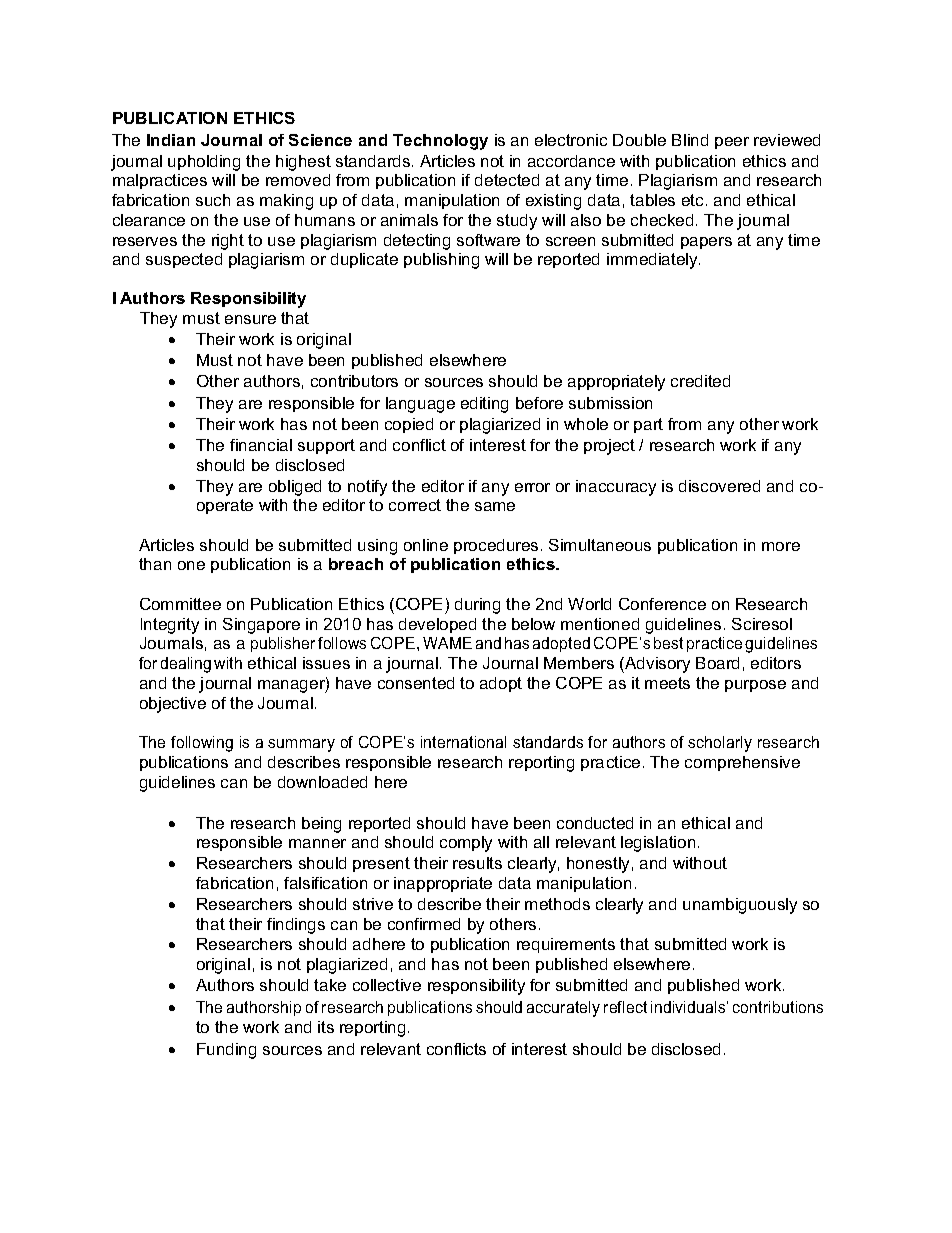  What do you see at coordinates (720, 744) in the page?
I see `scholarly` at bounding box center [720, 744].
